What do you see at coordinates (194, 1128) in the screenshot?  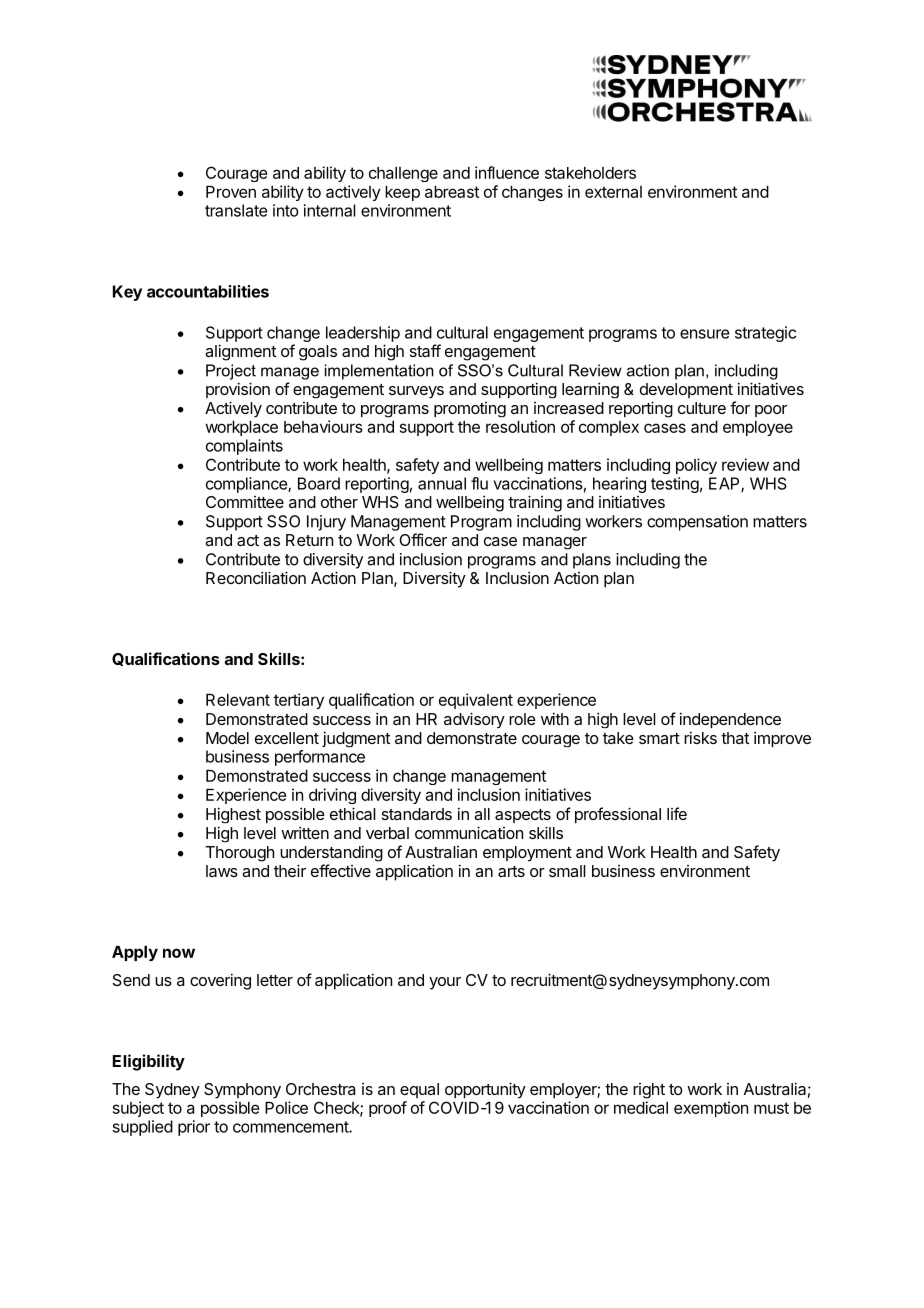 I see `prior` at bounding box center [194, 1128].
